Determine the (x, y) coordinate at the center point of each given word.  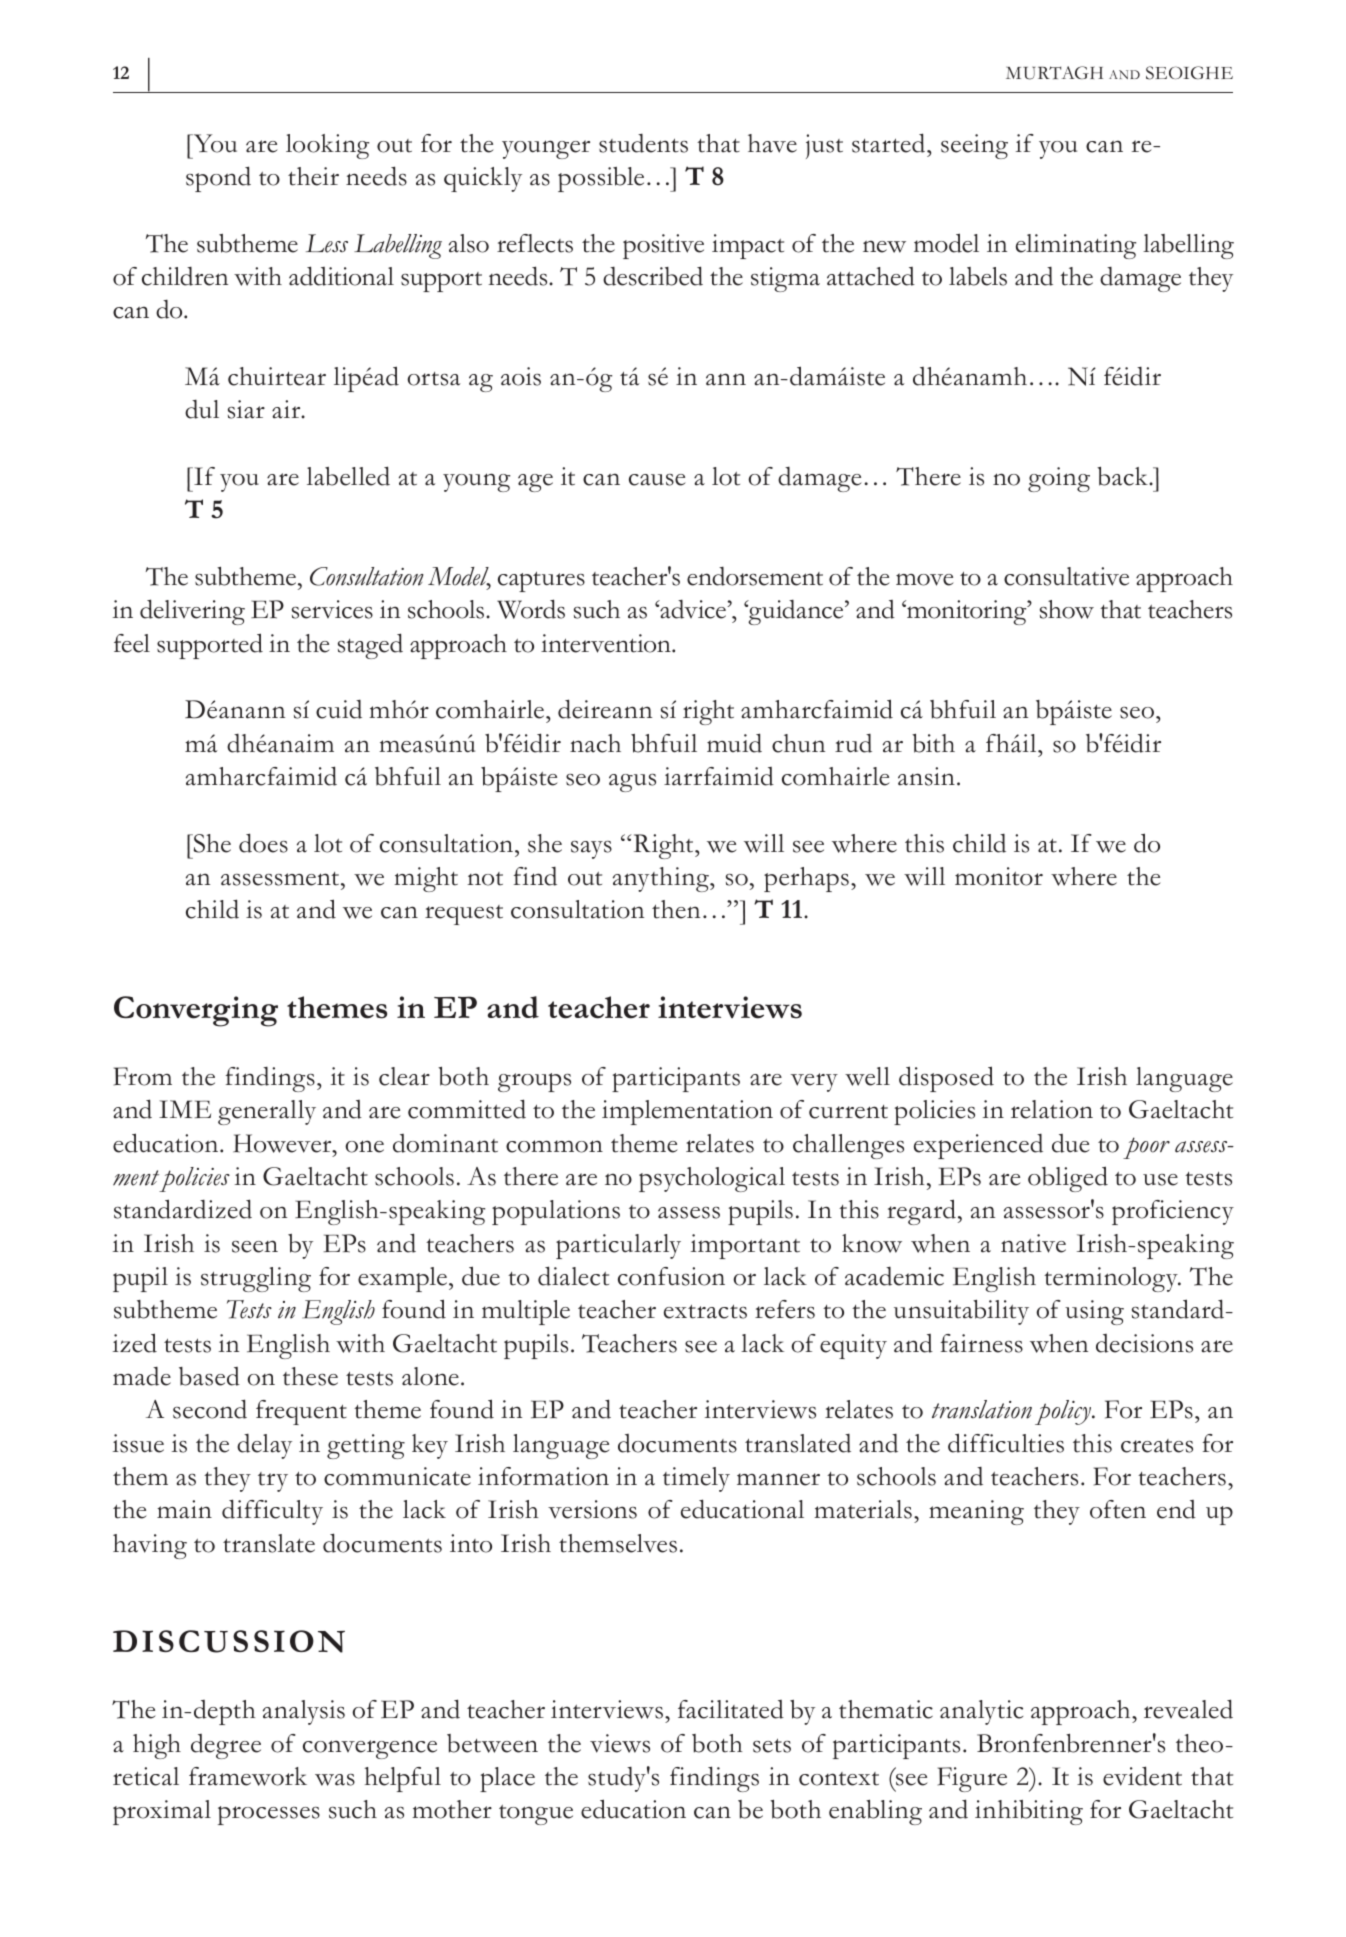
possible (601, 179)
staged (370, 646)
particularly (618, 1246)
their (313, 176)
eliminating (1076, 246)
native (1033, 1243)
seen (255, 1246)
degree (226, 1746)
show (1067, 609)
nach (595, 743)
